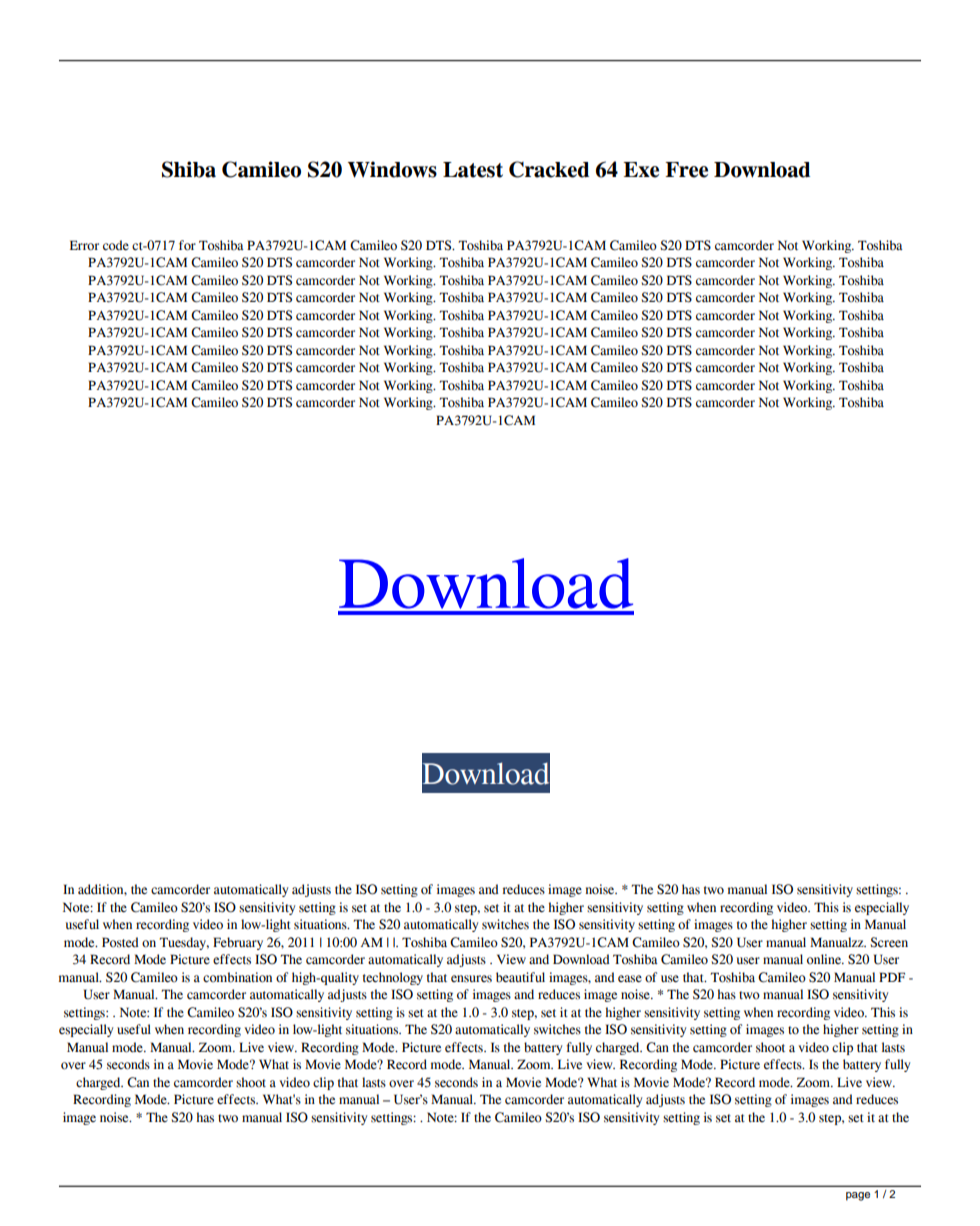  What do you see at coordinates (237, 977) in the screenshot?
I see `combination` at bounding box center [237, 977].
